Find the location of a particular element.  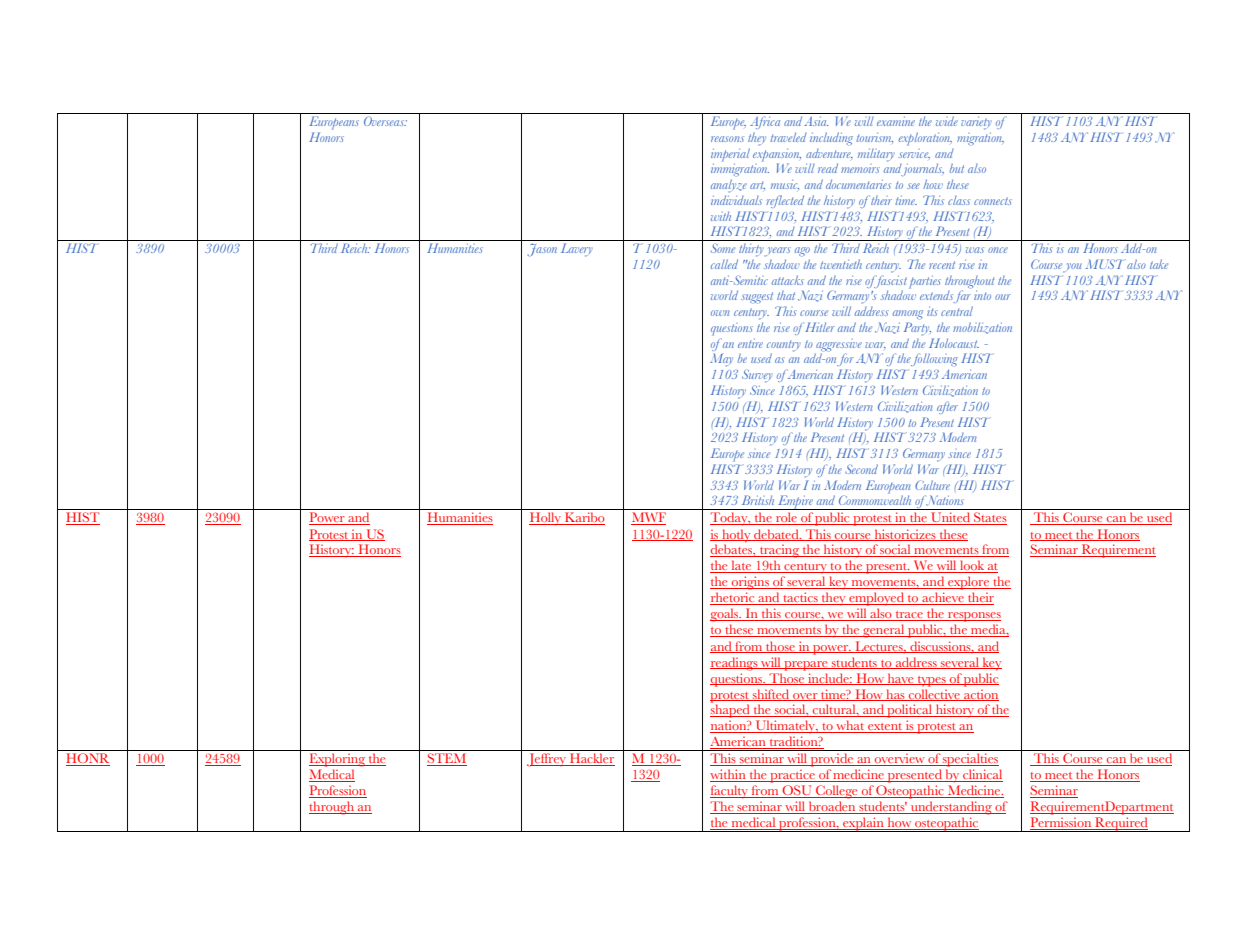

reasons is located at coordinates (727, 139).
